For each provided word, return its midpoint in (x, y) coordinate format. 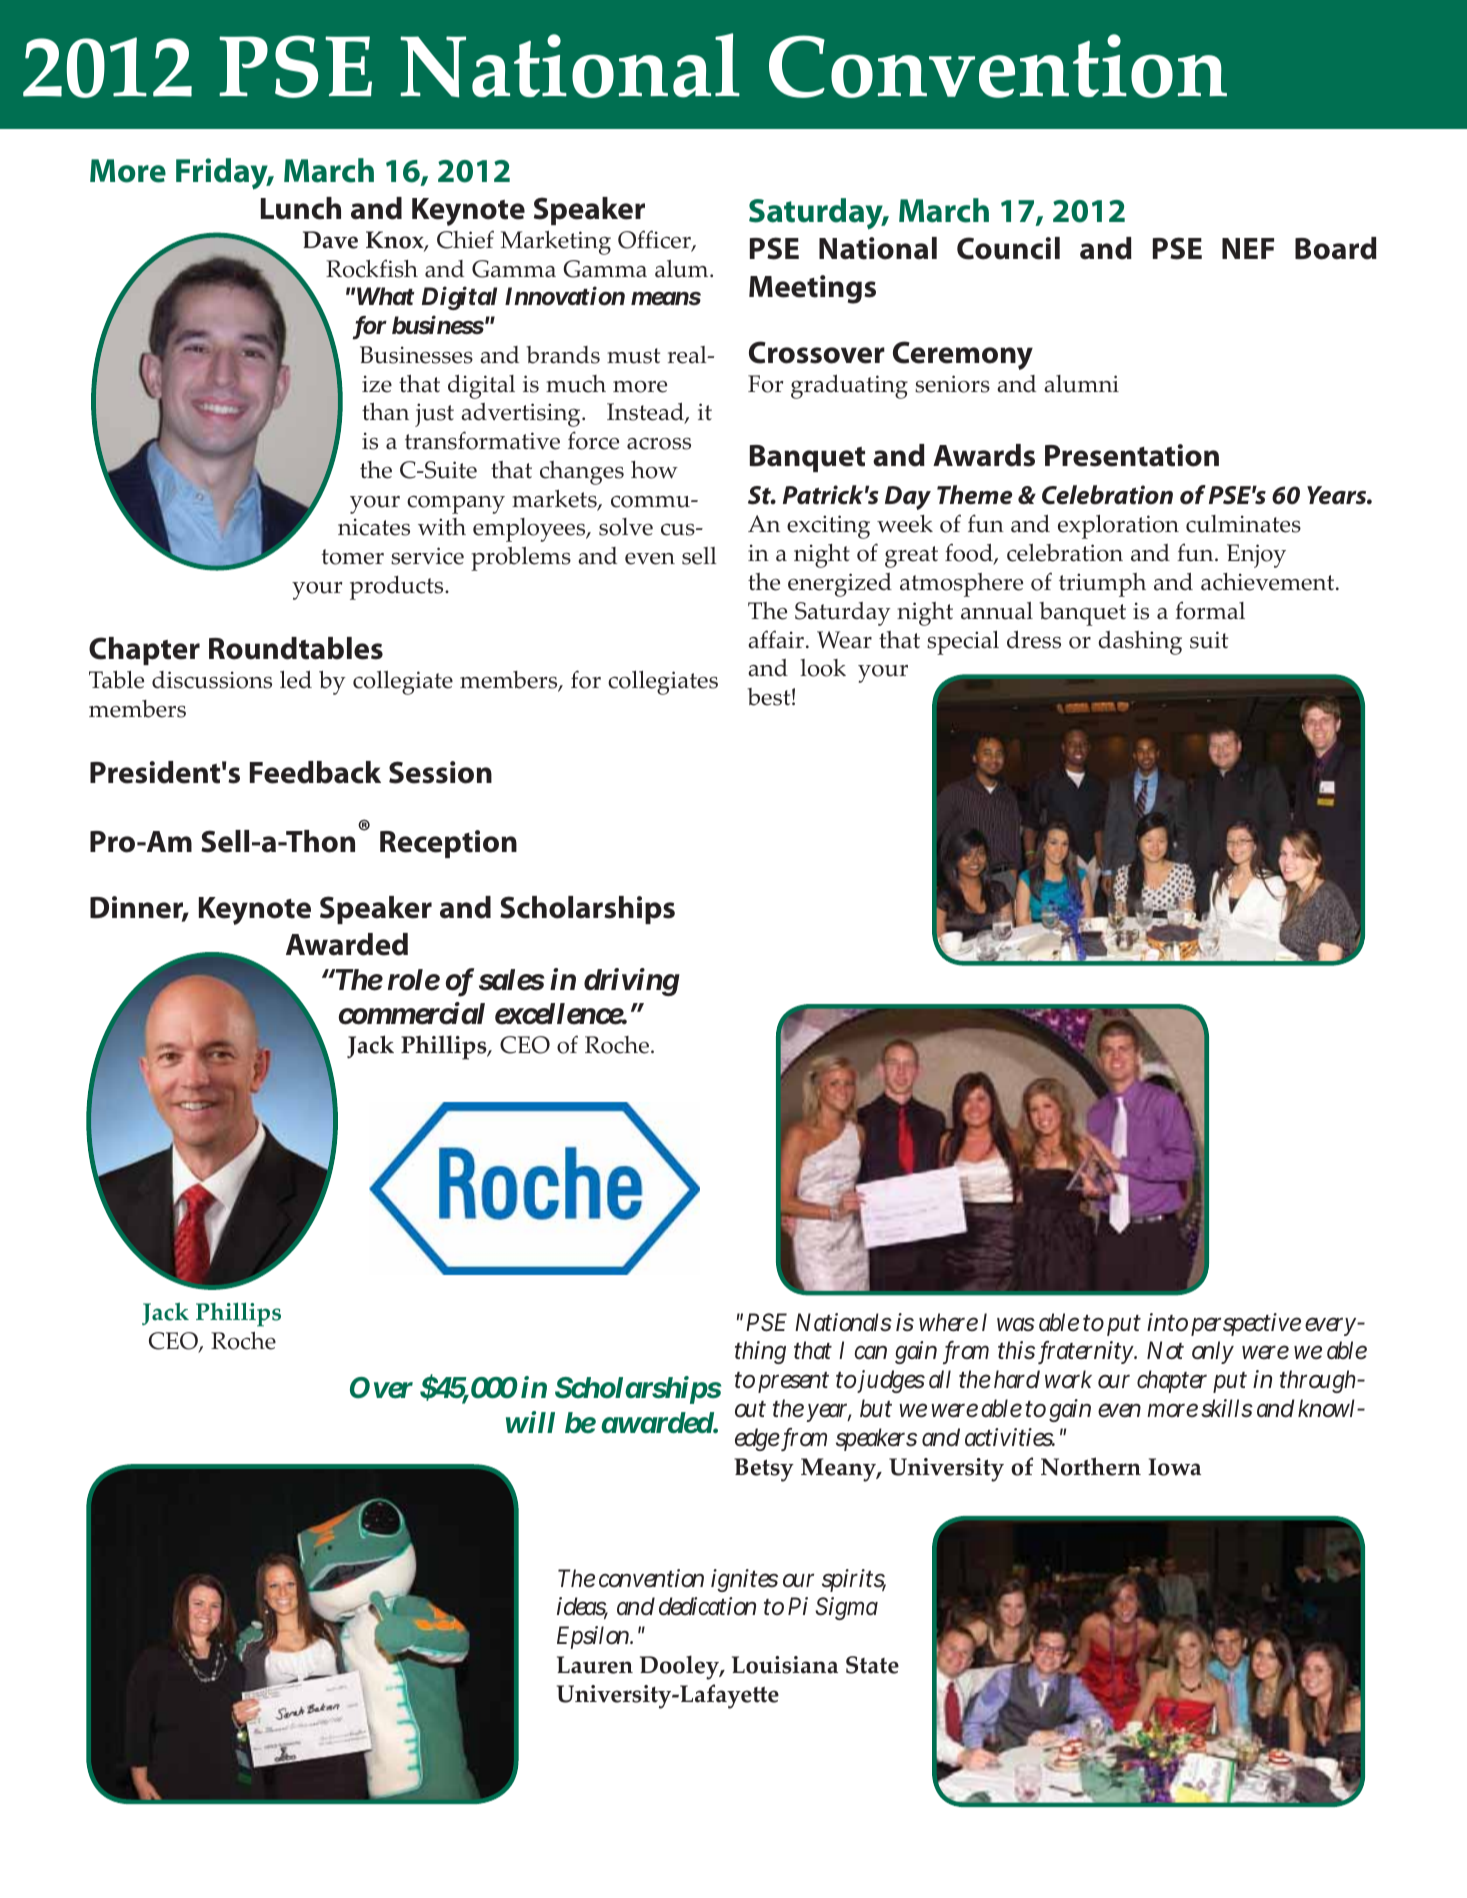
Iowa (1174, 1467)
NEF (1248, 248)
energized (840, 585)
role (414, 980)
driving (632, 982)
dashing (1140, 643)
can (871, 1353)
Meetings (812, 289)
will (530, 1422)
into (1167, 1322)
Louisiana (785, 1665)
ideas (582, 1608)
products (398, 588)
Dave (330, 240)
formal (1210, 610)
